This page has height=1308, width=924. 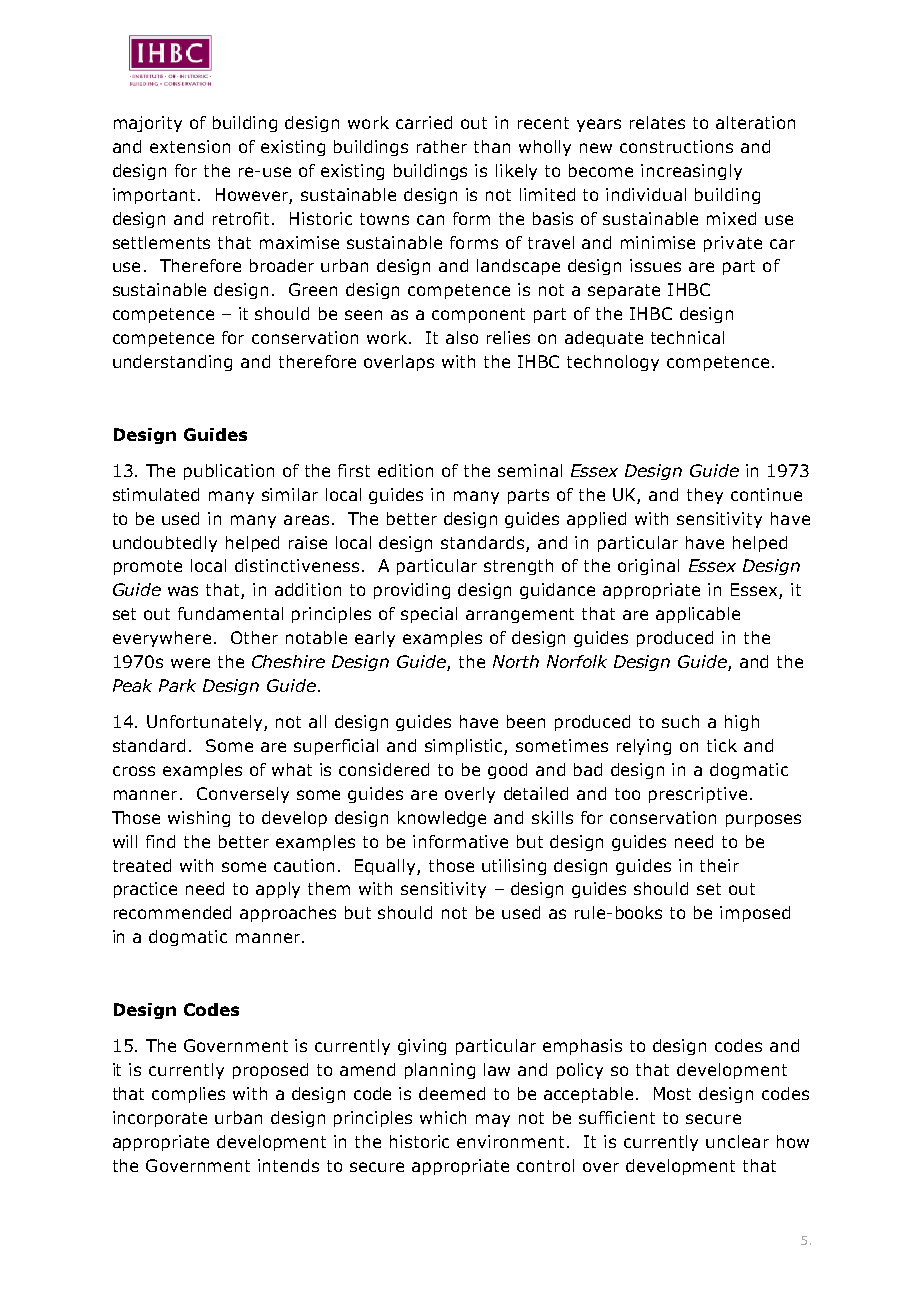 What do you see at coordinates (190, 146) in the page?
I see `extension` at bounding box center [190, 146].
